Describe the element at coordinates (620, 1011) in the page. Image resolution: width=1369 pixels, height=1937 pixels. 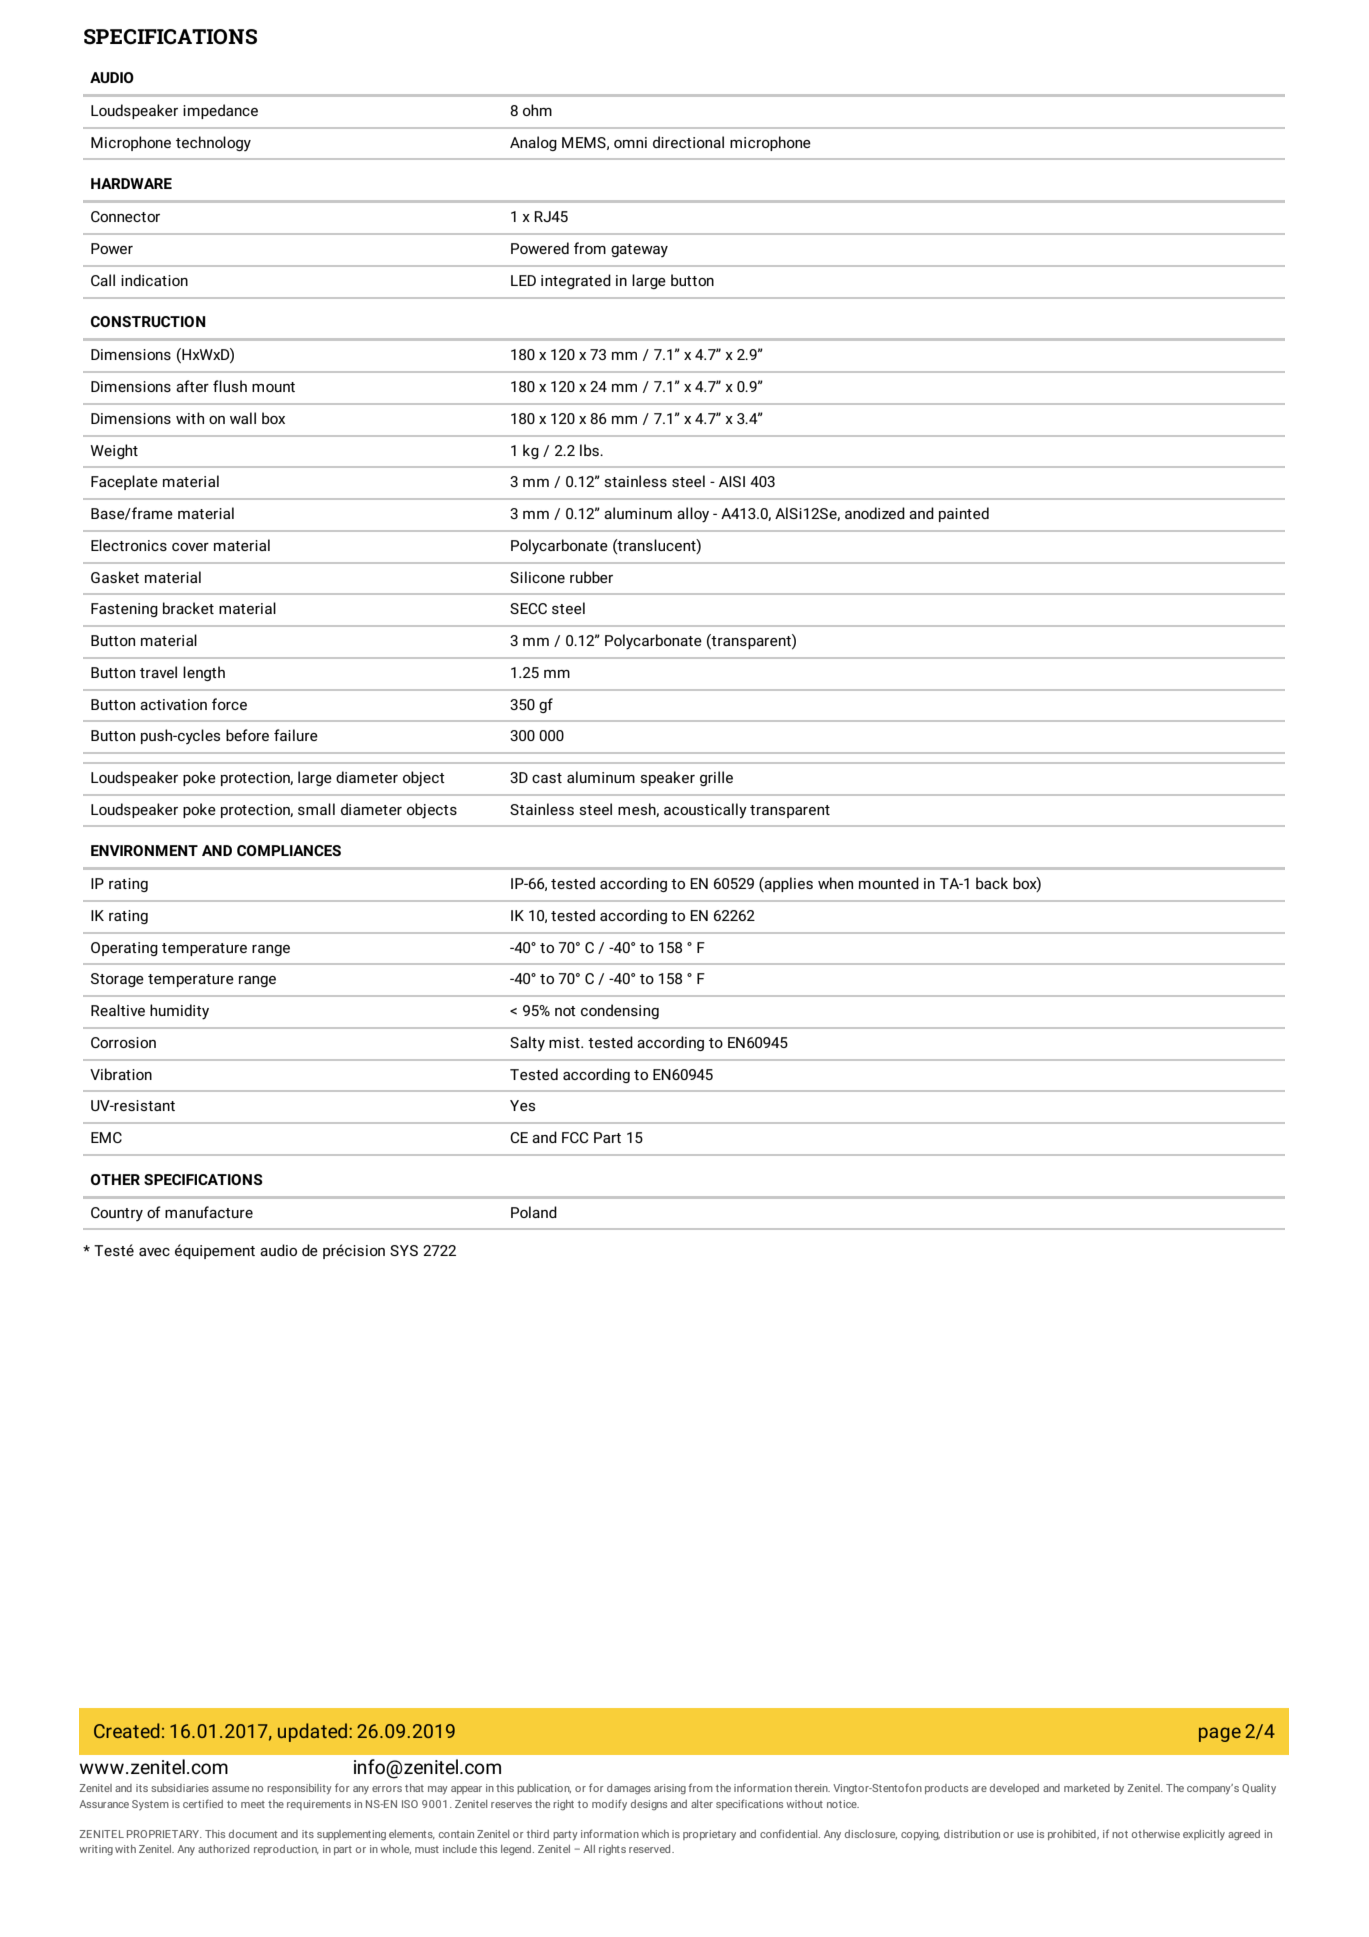
I see `condensing` at that location.
